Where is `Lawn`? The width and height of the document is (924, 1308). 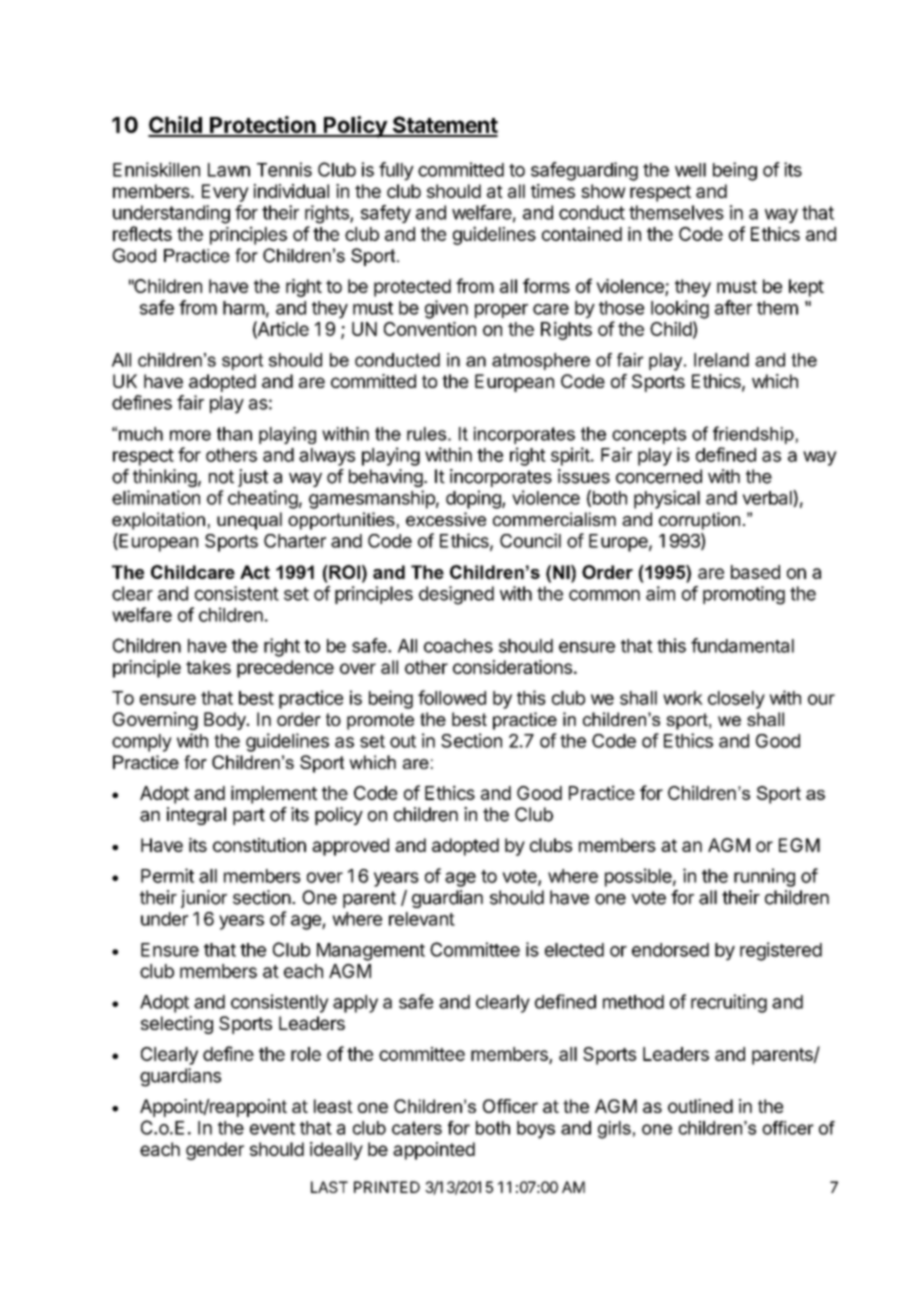 Lawn is located at coordinates (229, 170).
